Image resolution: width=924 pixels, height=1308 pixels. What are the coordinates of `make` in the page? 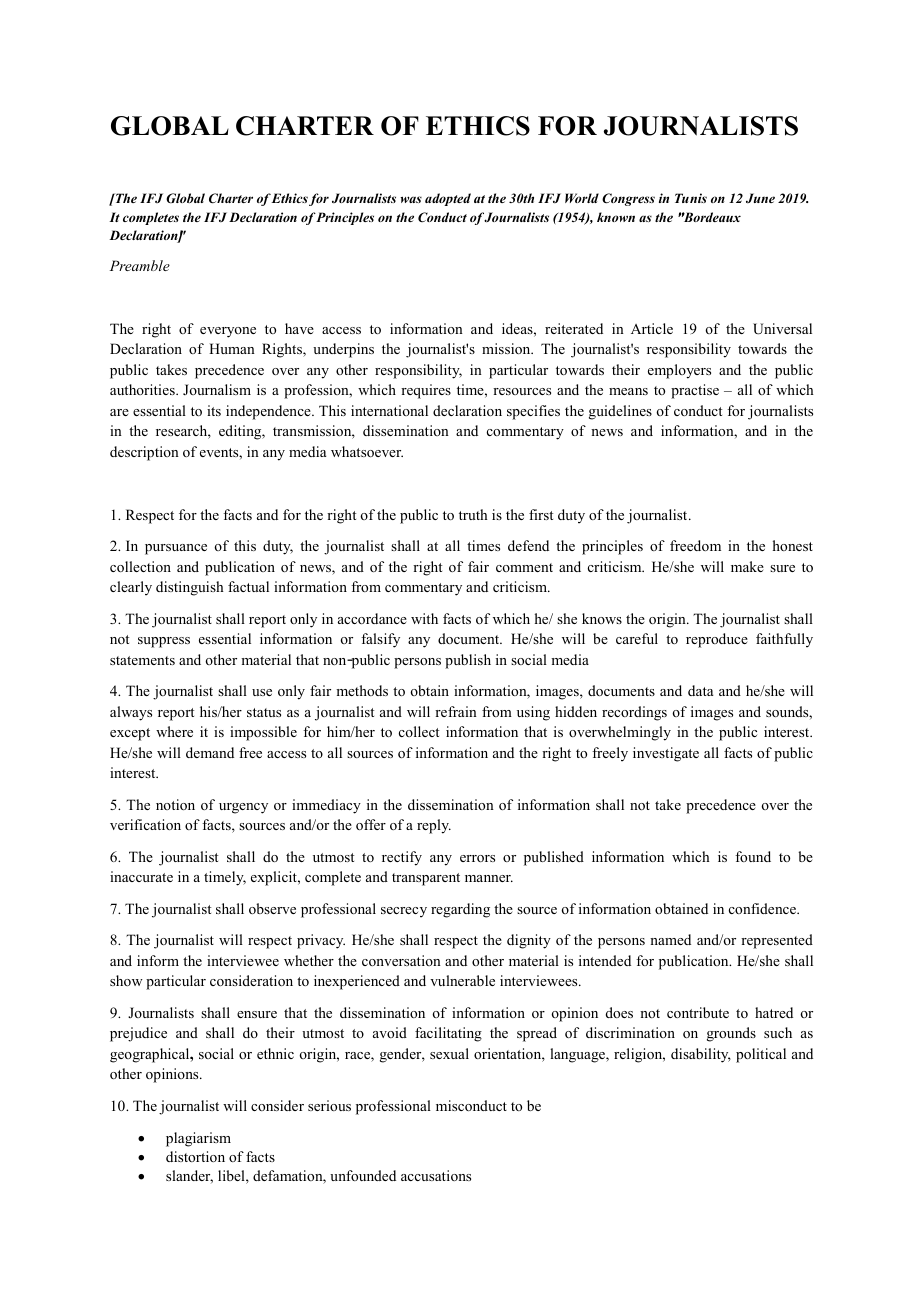 It's located at (747, 566).
